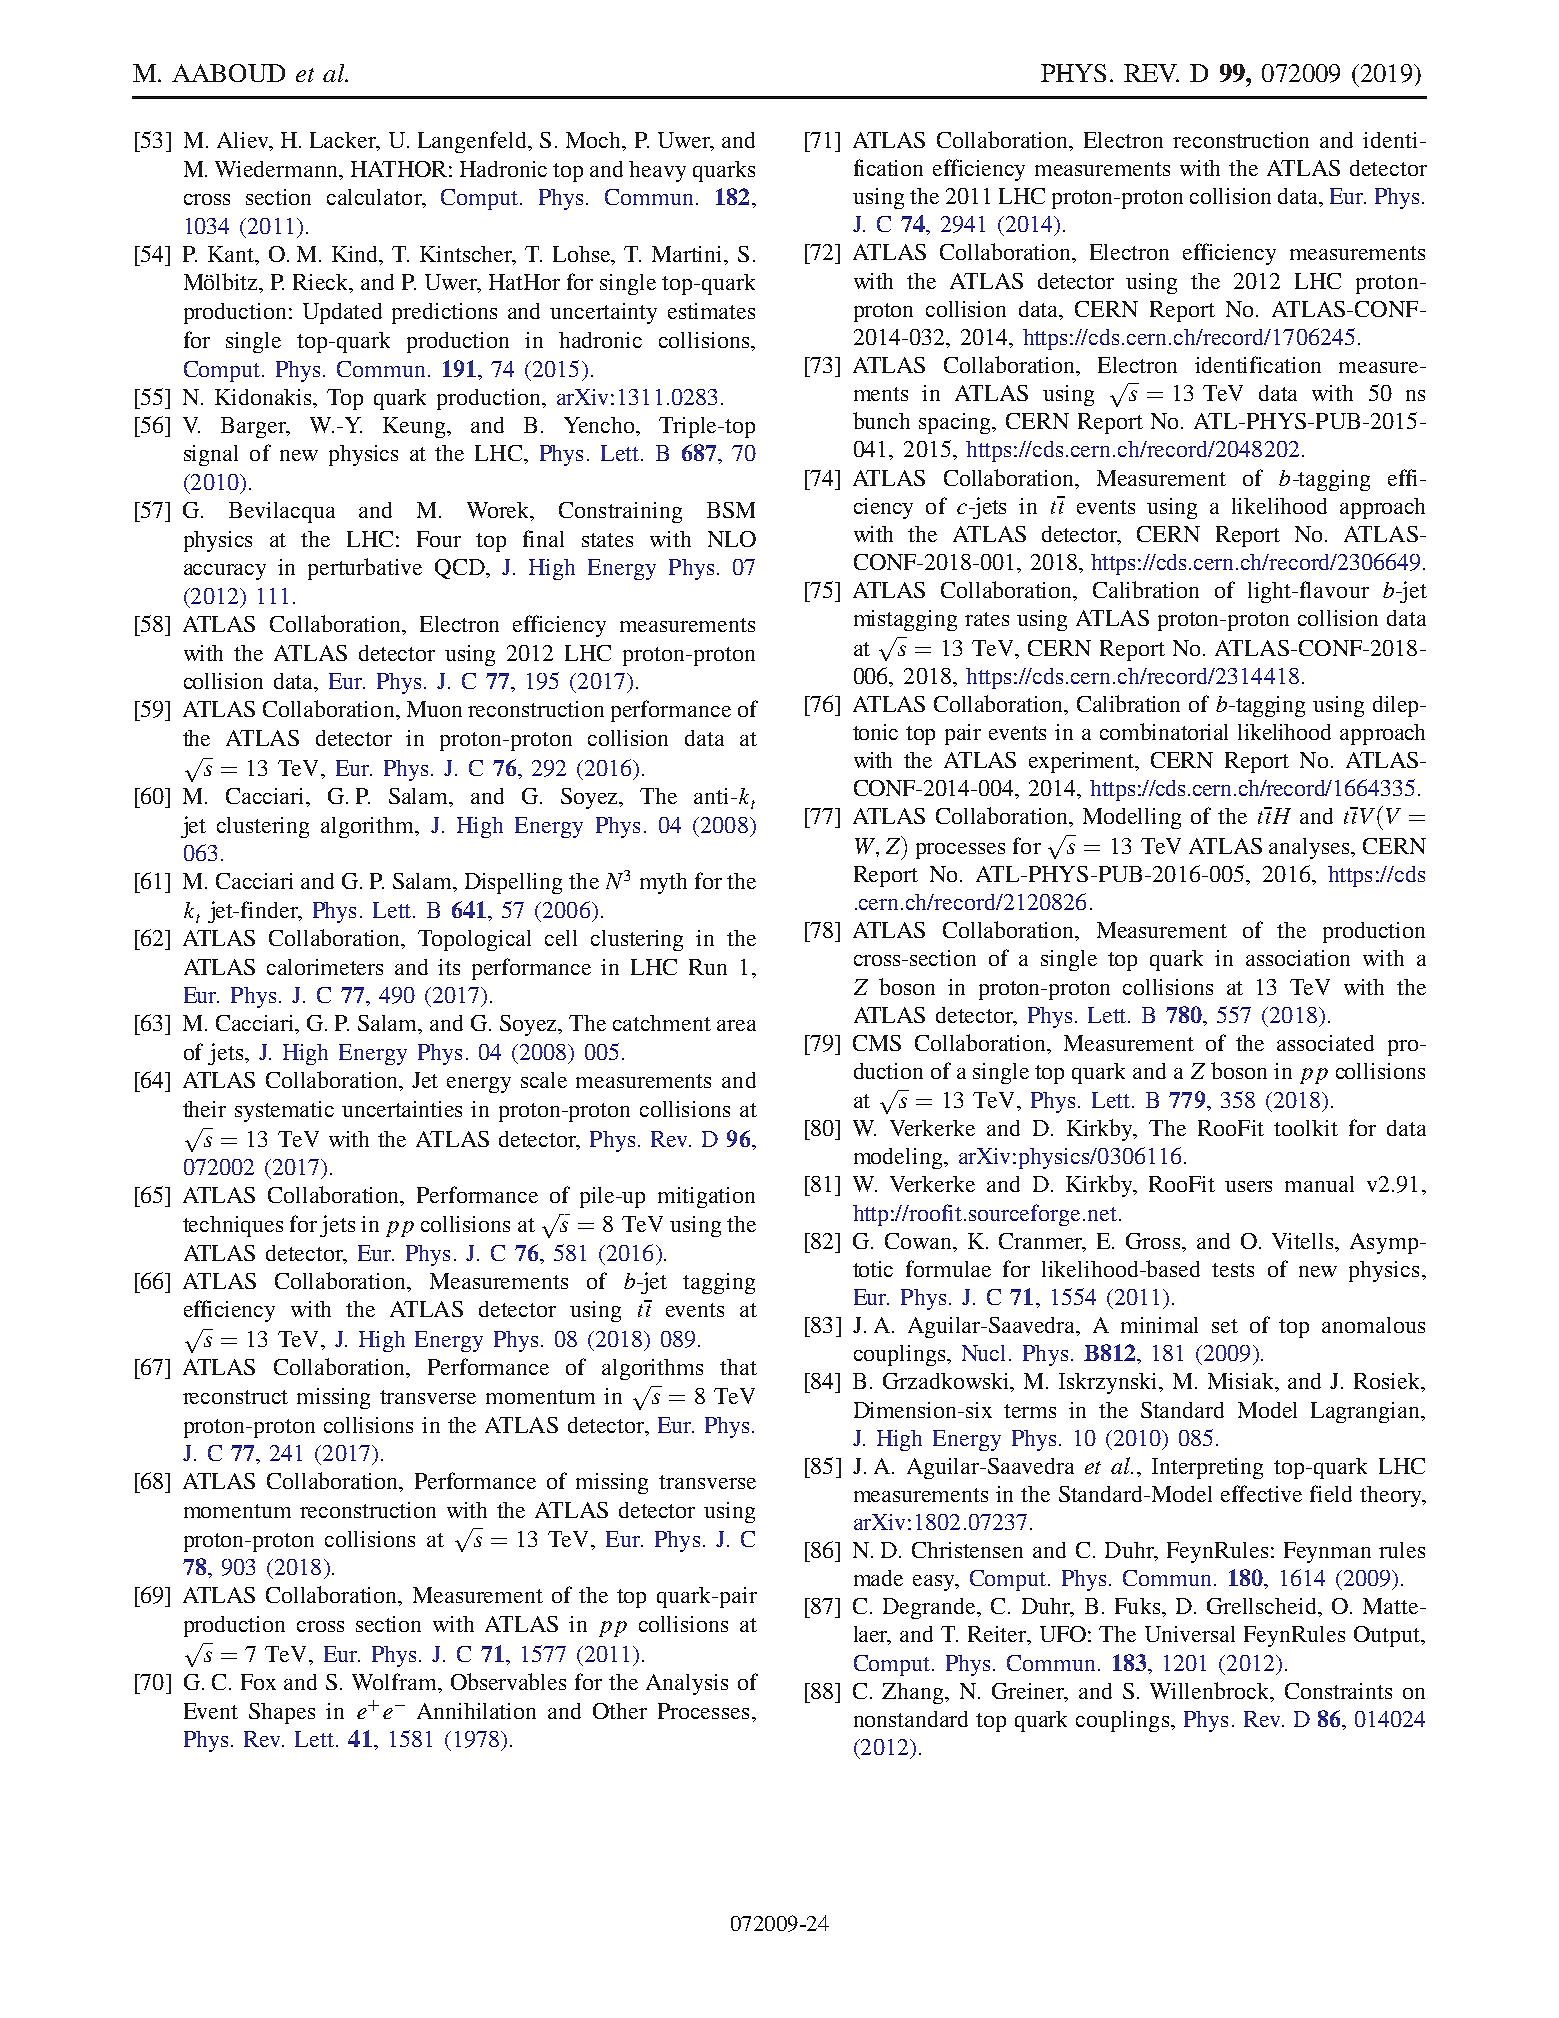  I want to click on its, so click(449, 967).
